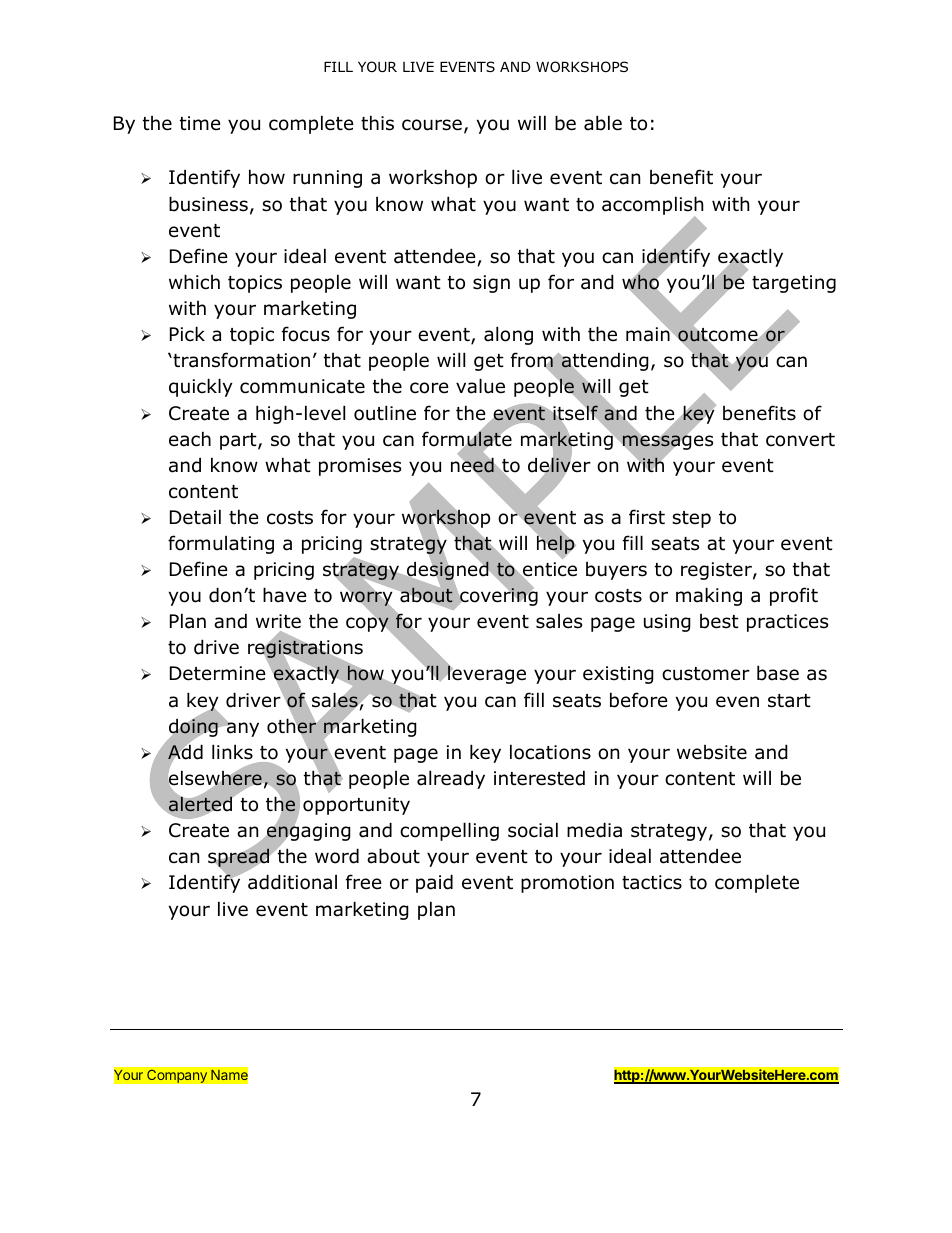  What do you see at coordinates (218, 673) in the screenshot?
I see `Determine` at bounding box center [218, 673].
